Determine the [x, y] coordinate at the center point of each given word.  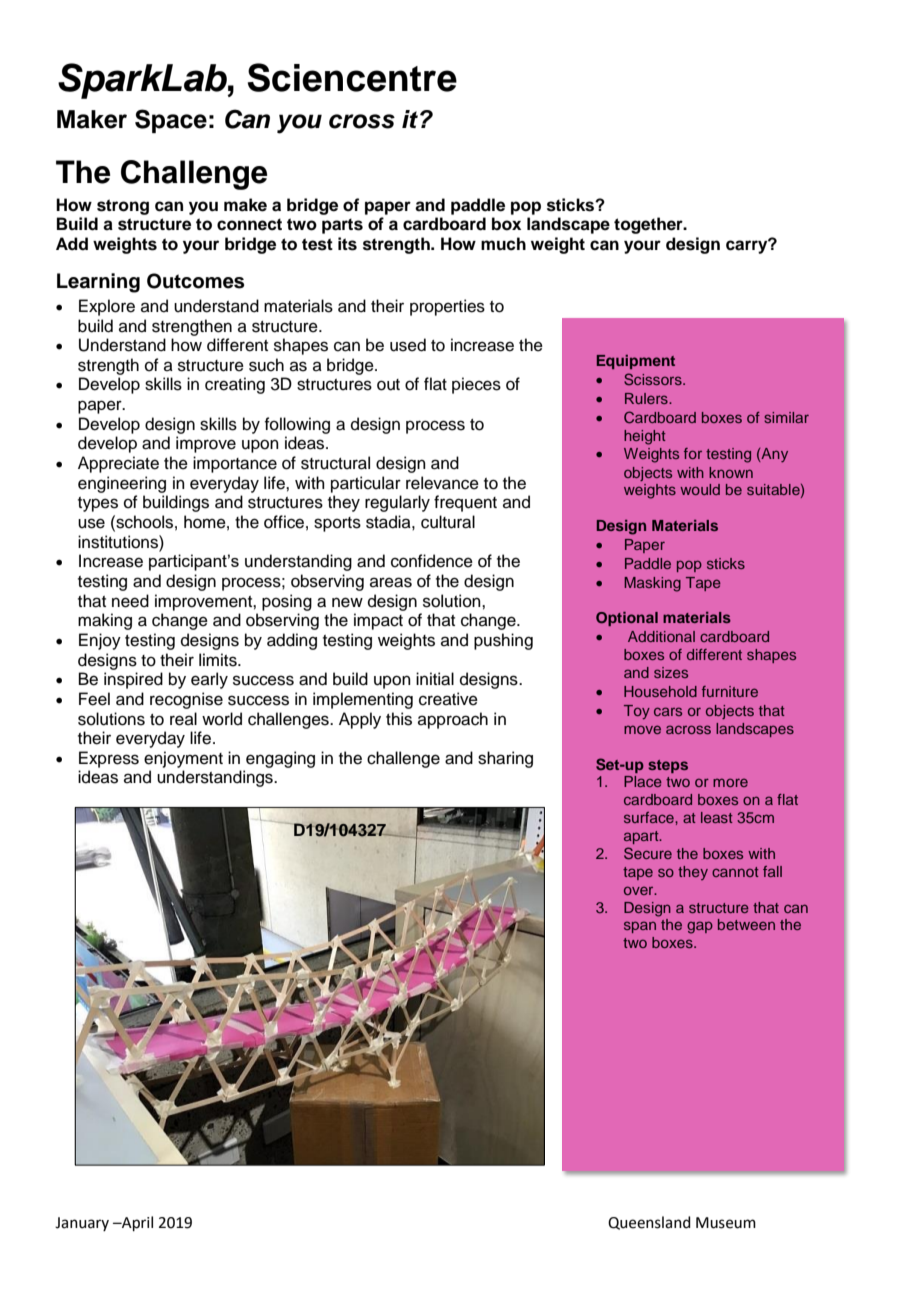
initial [435, 679]
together [649, 225]
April [136, 1223]
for [693, 453]
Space [171, 121]
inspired [133, 680]
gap [700, 927]
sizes [671, 672]
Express [109, 759]
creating [235, 385]
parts [342, 226]
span [640, 927]
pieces [476, 385]
